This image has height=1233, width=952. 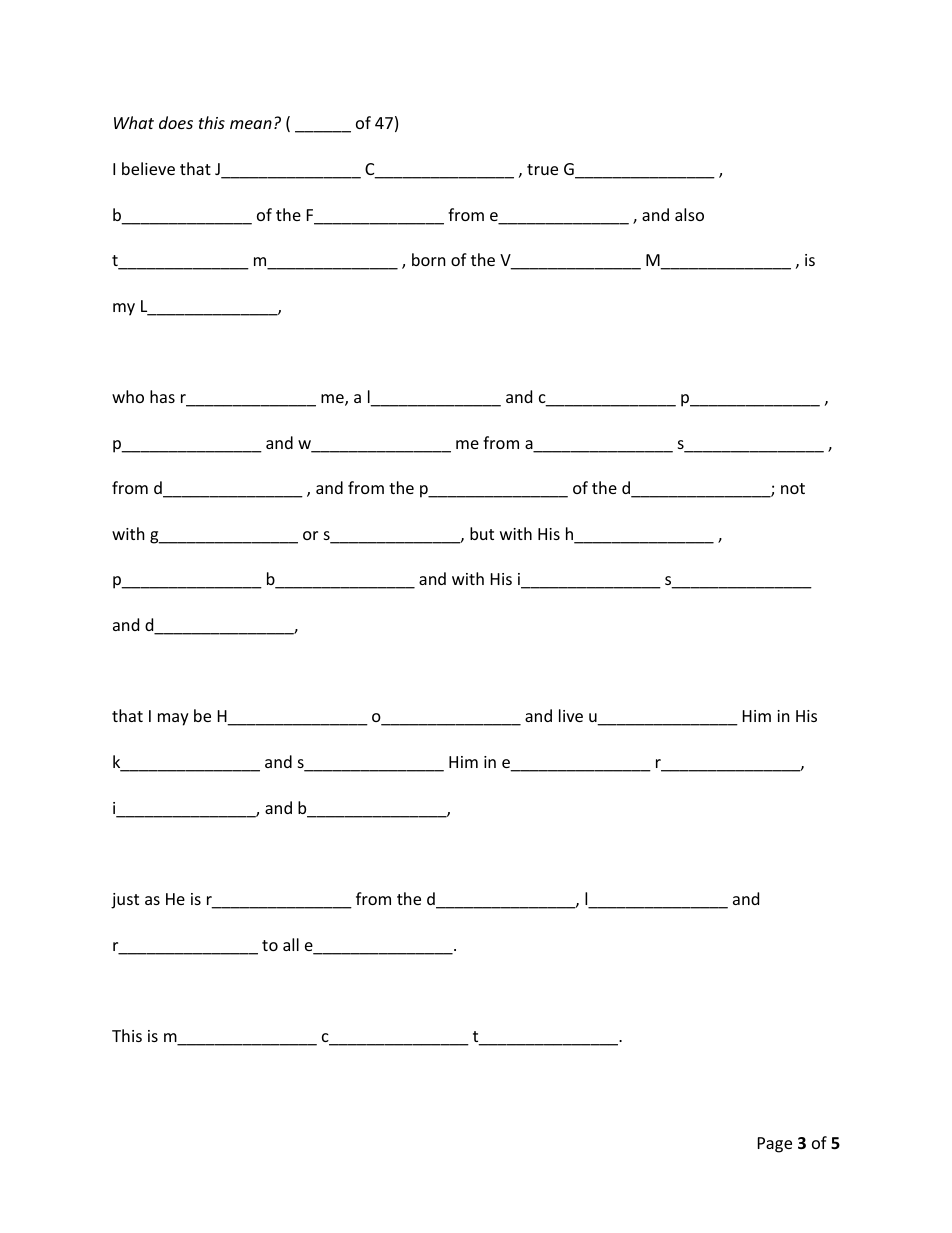 What do you see at coordinates (571, 715) in the image?
I see `live` at bounding box center [571, 715].
